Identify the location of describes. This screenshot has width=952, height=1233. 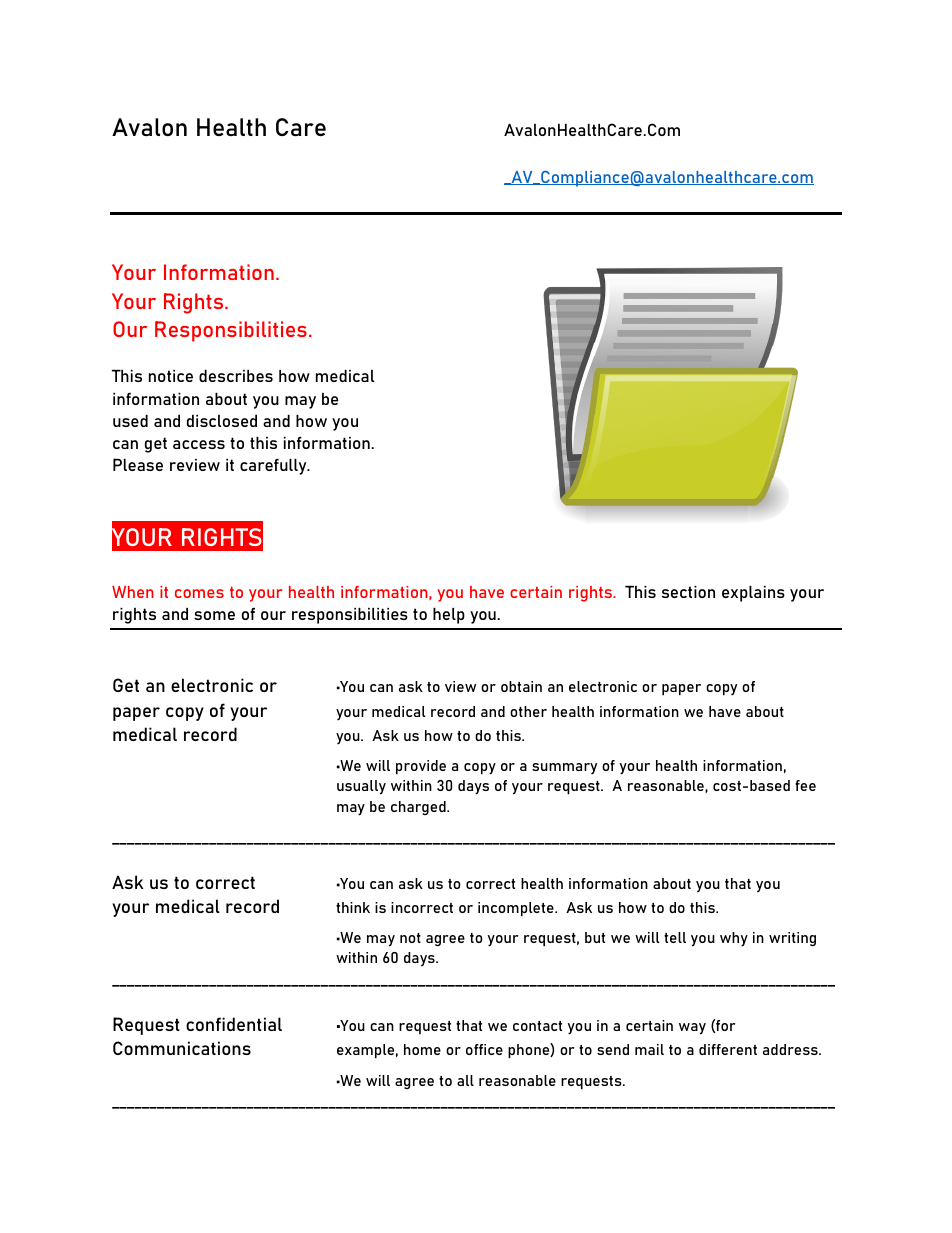
(236, 376).
